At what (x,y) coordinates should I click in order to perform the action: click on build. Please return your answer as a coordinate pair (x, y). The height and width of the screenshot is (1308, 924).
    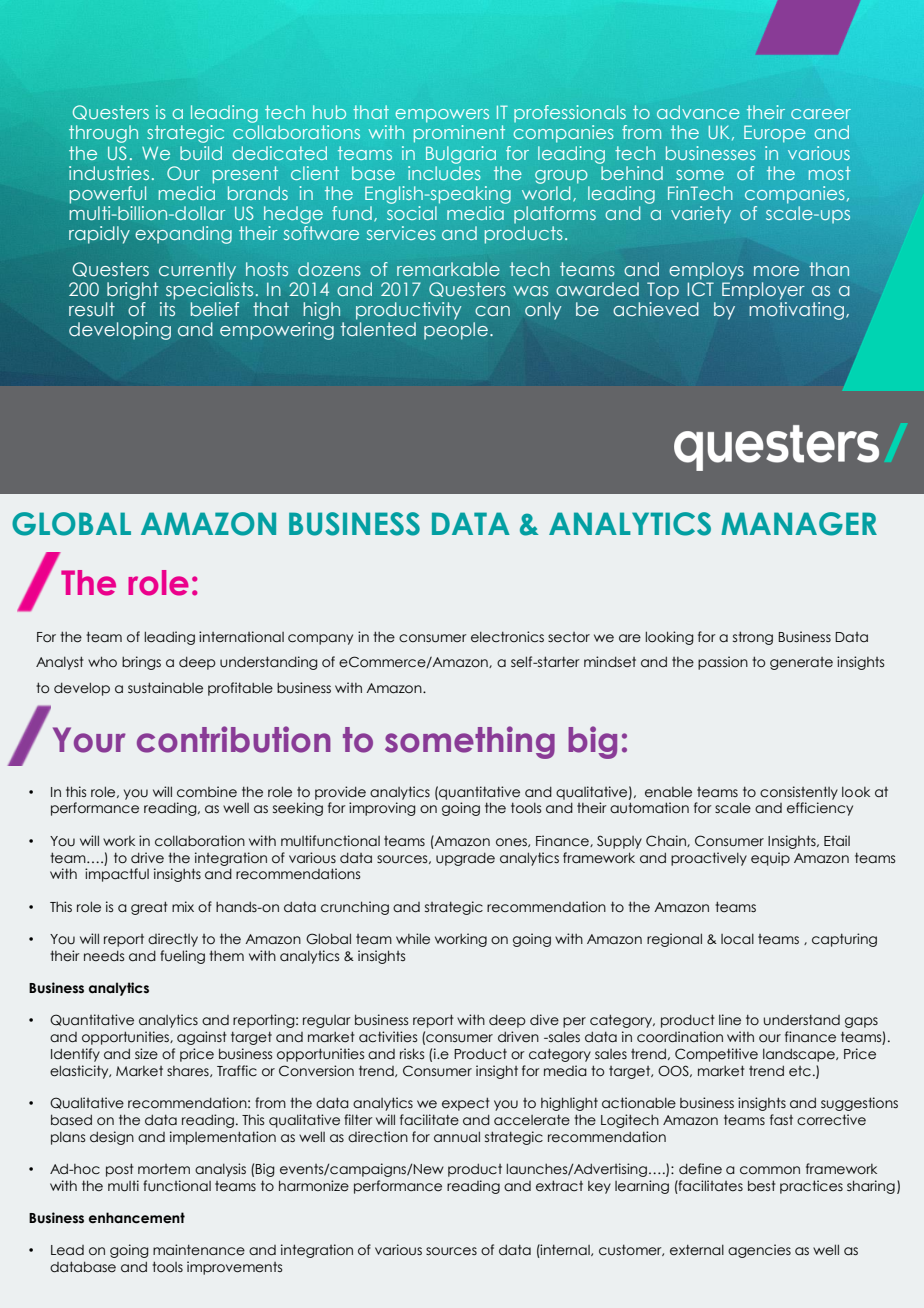
    Looking at the image, I should click on (201, 153).
